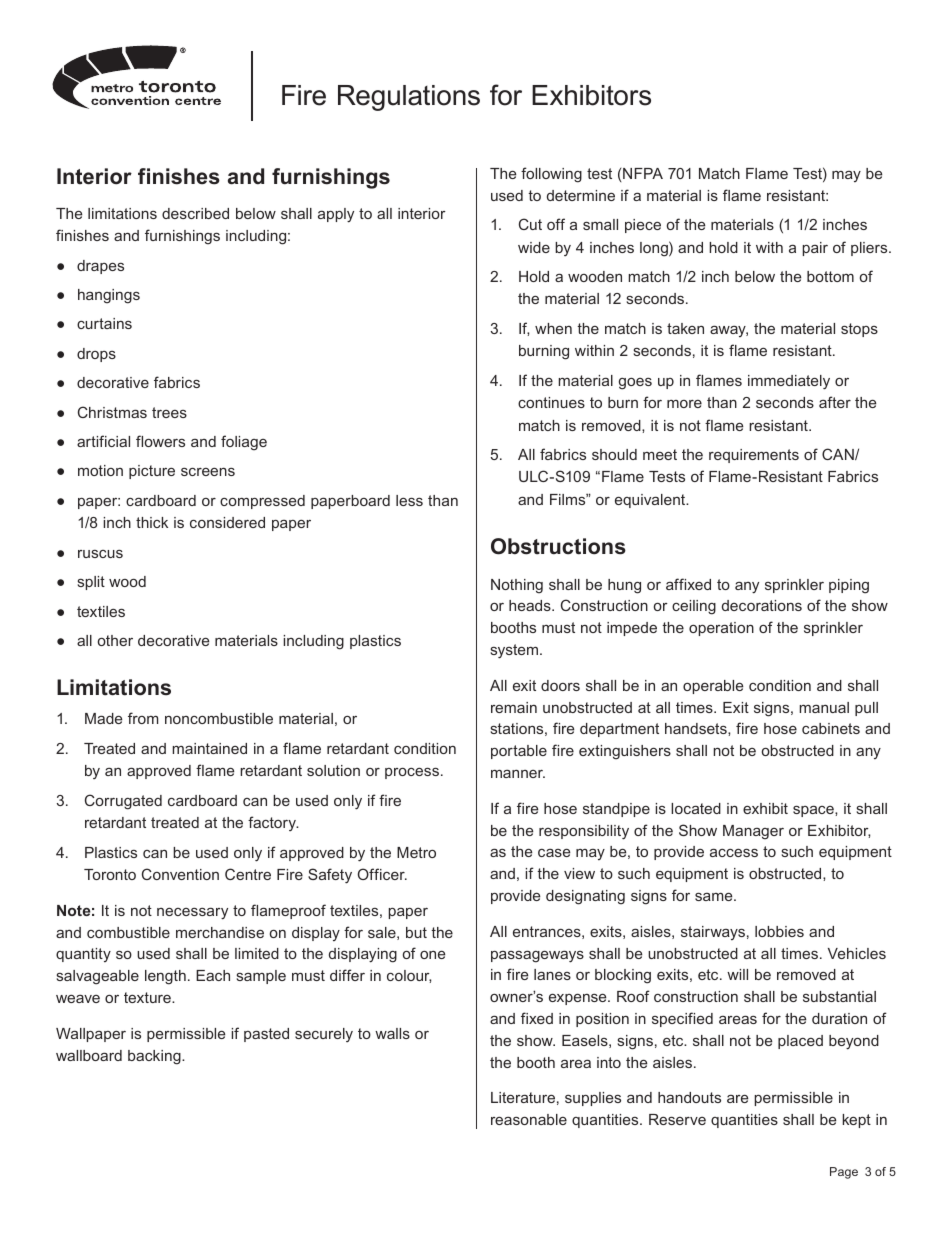 The image size is (952, 1233). Describe the element at coordinates (115, 640) in the screenshot. I see `other` at that location.
